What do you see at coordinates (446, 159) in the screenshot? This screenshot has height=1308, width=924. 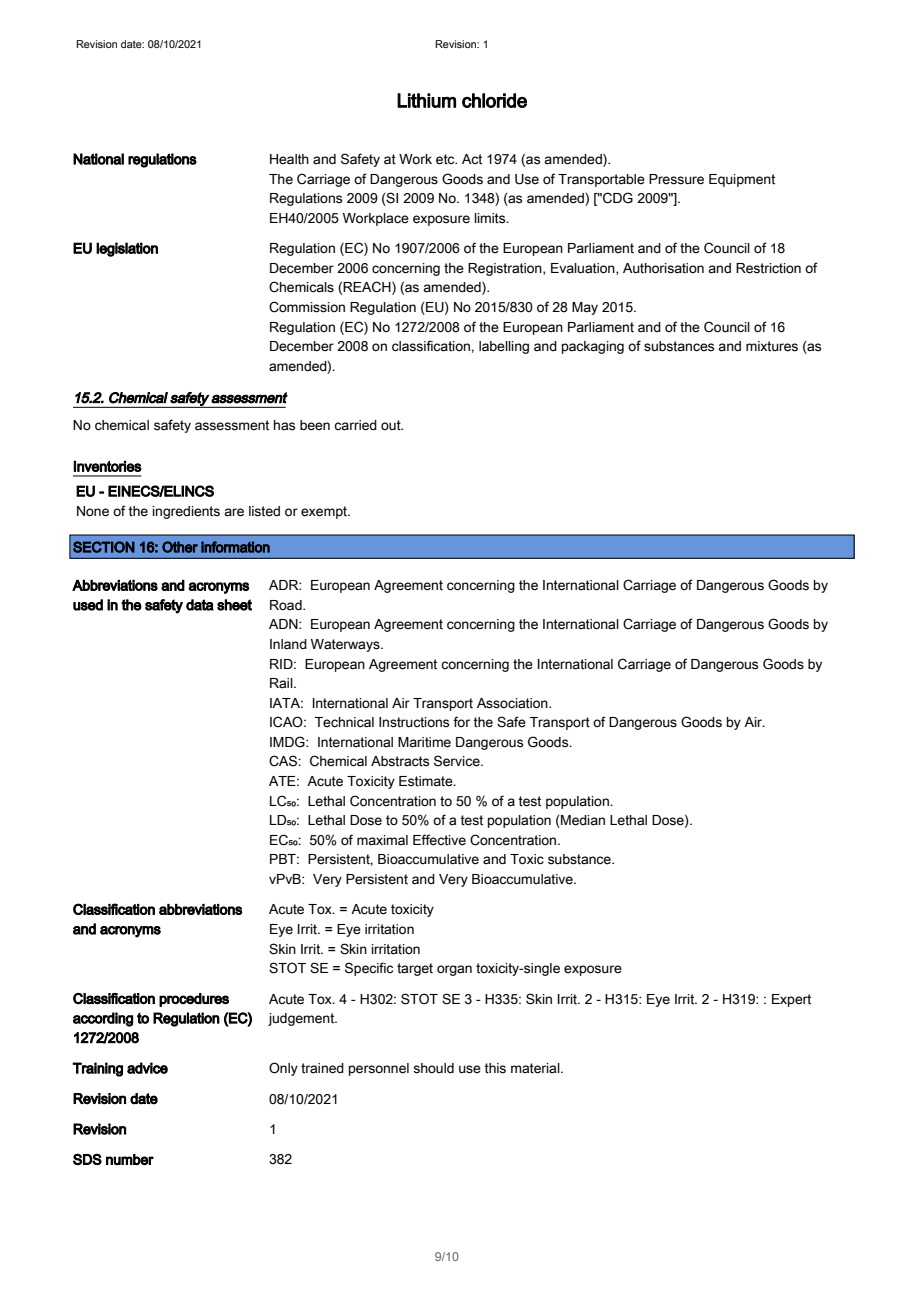 I see `etc` at bounding box center [446, 159].
